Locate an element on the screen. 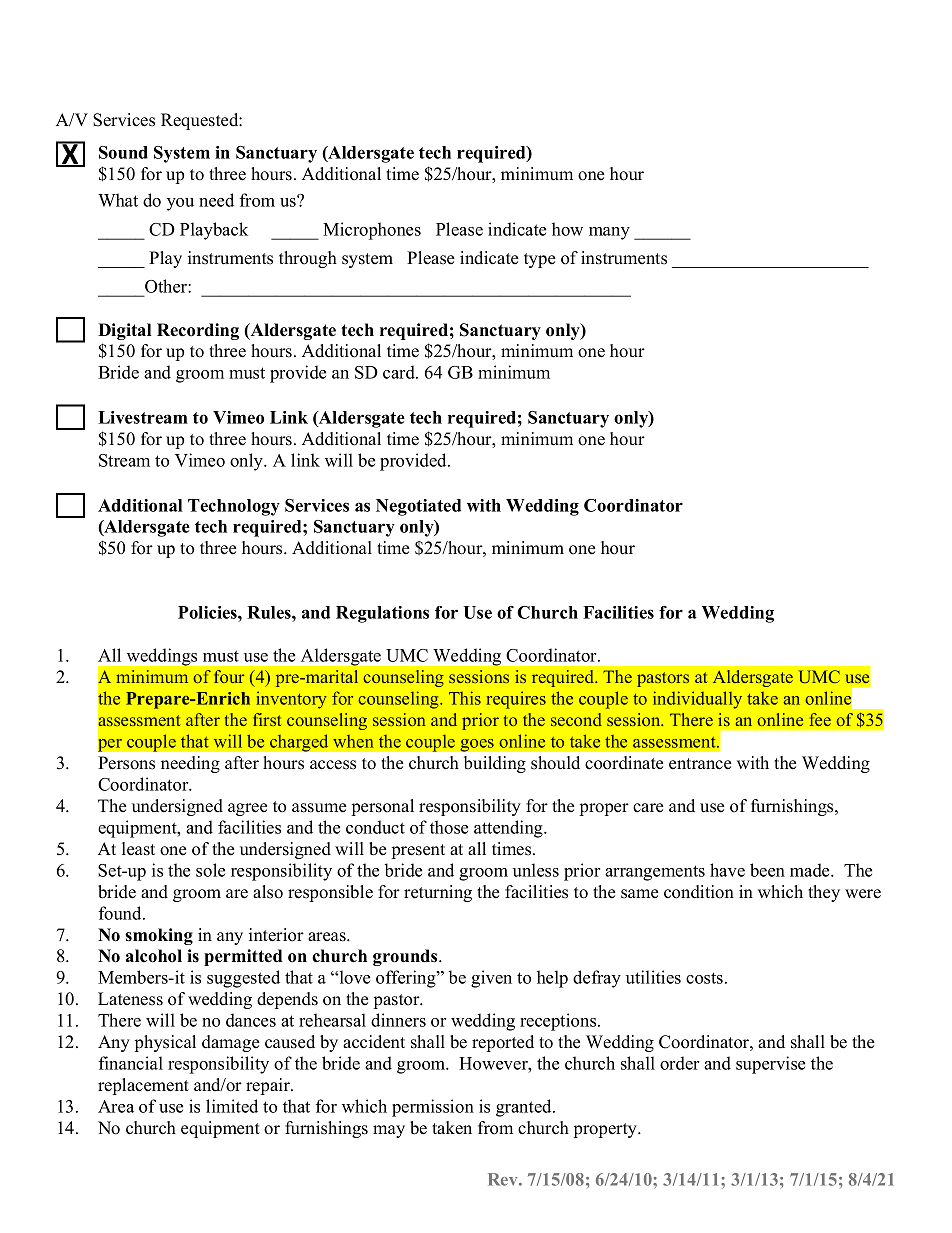 The width and height of the screenshot is (952, 1233). type is located at coordinates (539, 260).
